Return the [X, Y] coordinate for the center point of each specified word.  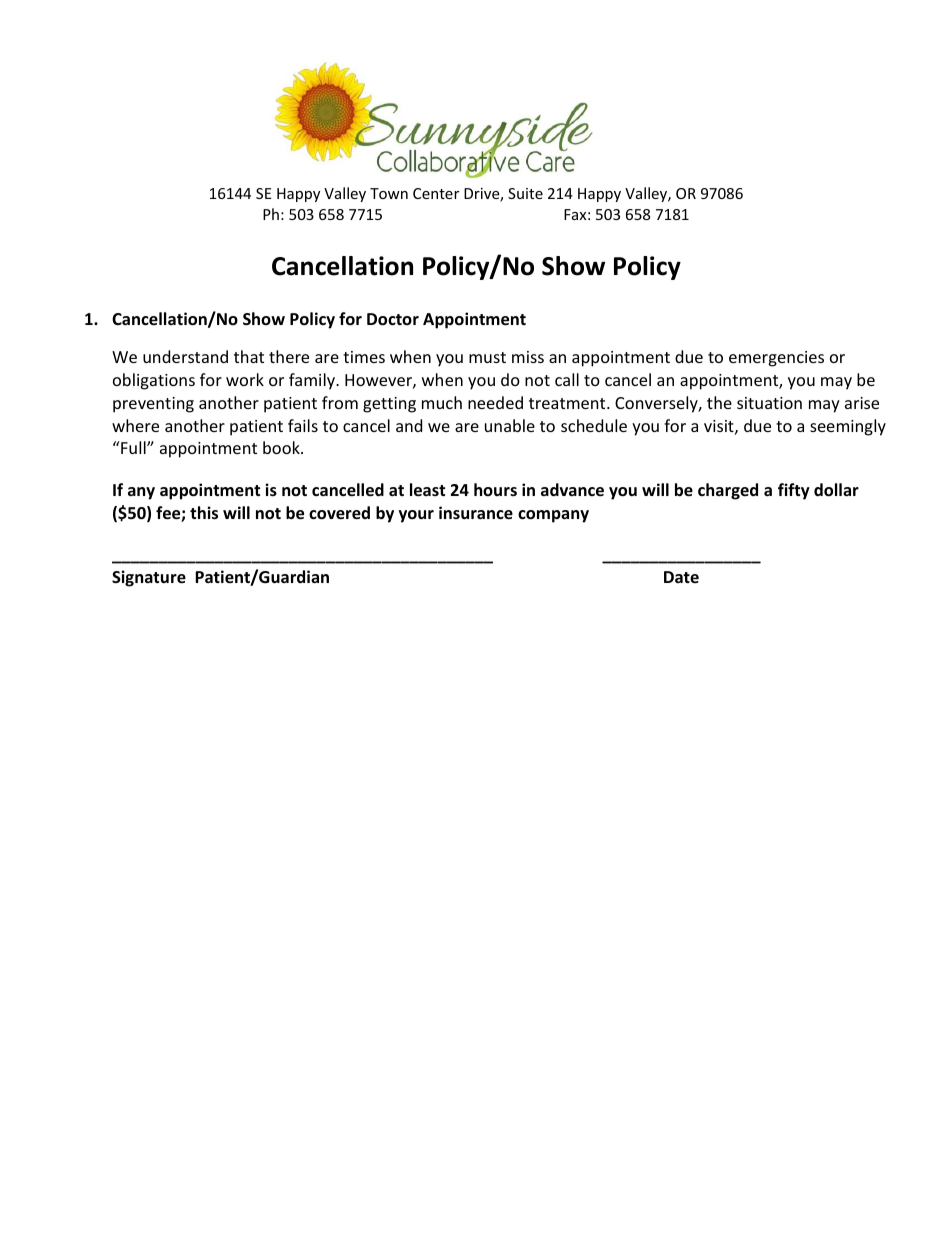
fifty [794, 491]
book [282, 447]
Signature [149, 578]
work [245, 379]
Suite [525, 193]
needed [495, 402]
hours [495, 489]
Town [389, 193]
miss [528, 357]
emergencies [776, 359]
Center [436, 193]
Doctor [393, 319]
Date [681, 577]
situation [769, 403]
